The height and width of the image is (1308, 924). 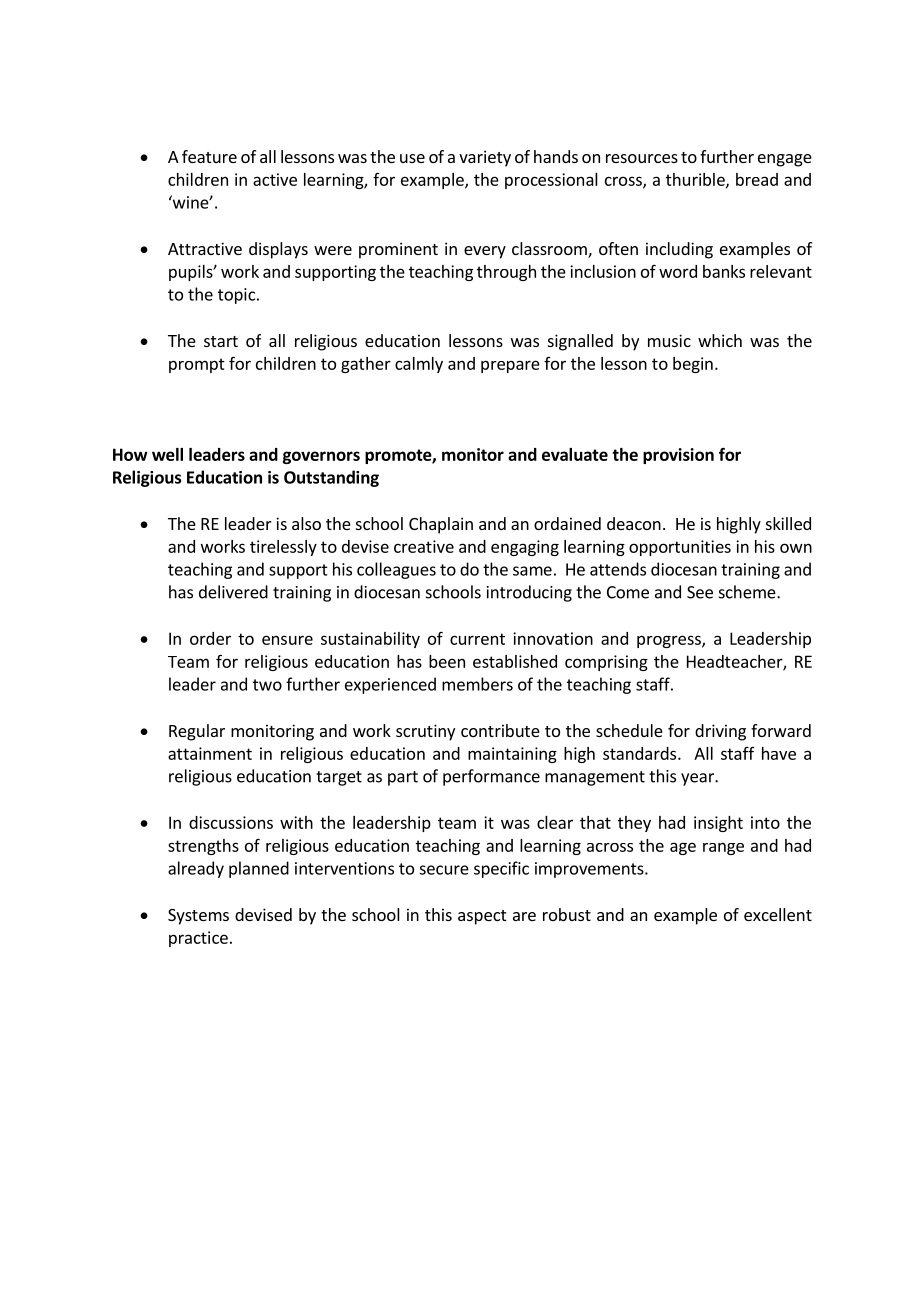 What do you see at coordinates (198, 917) in the image?
I see `Systems` at bounding box center [198, 917].
